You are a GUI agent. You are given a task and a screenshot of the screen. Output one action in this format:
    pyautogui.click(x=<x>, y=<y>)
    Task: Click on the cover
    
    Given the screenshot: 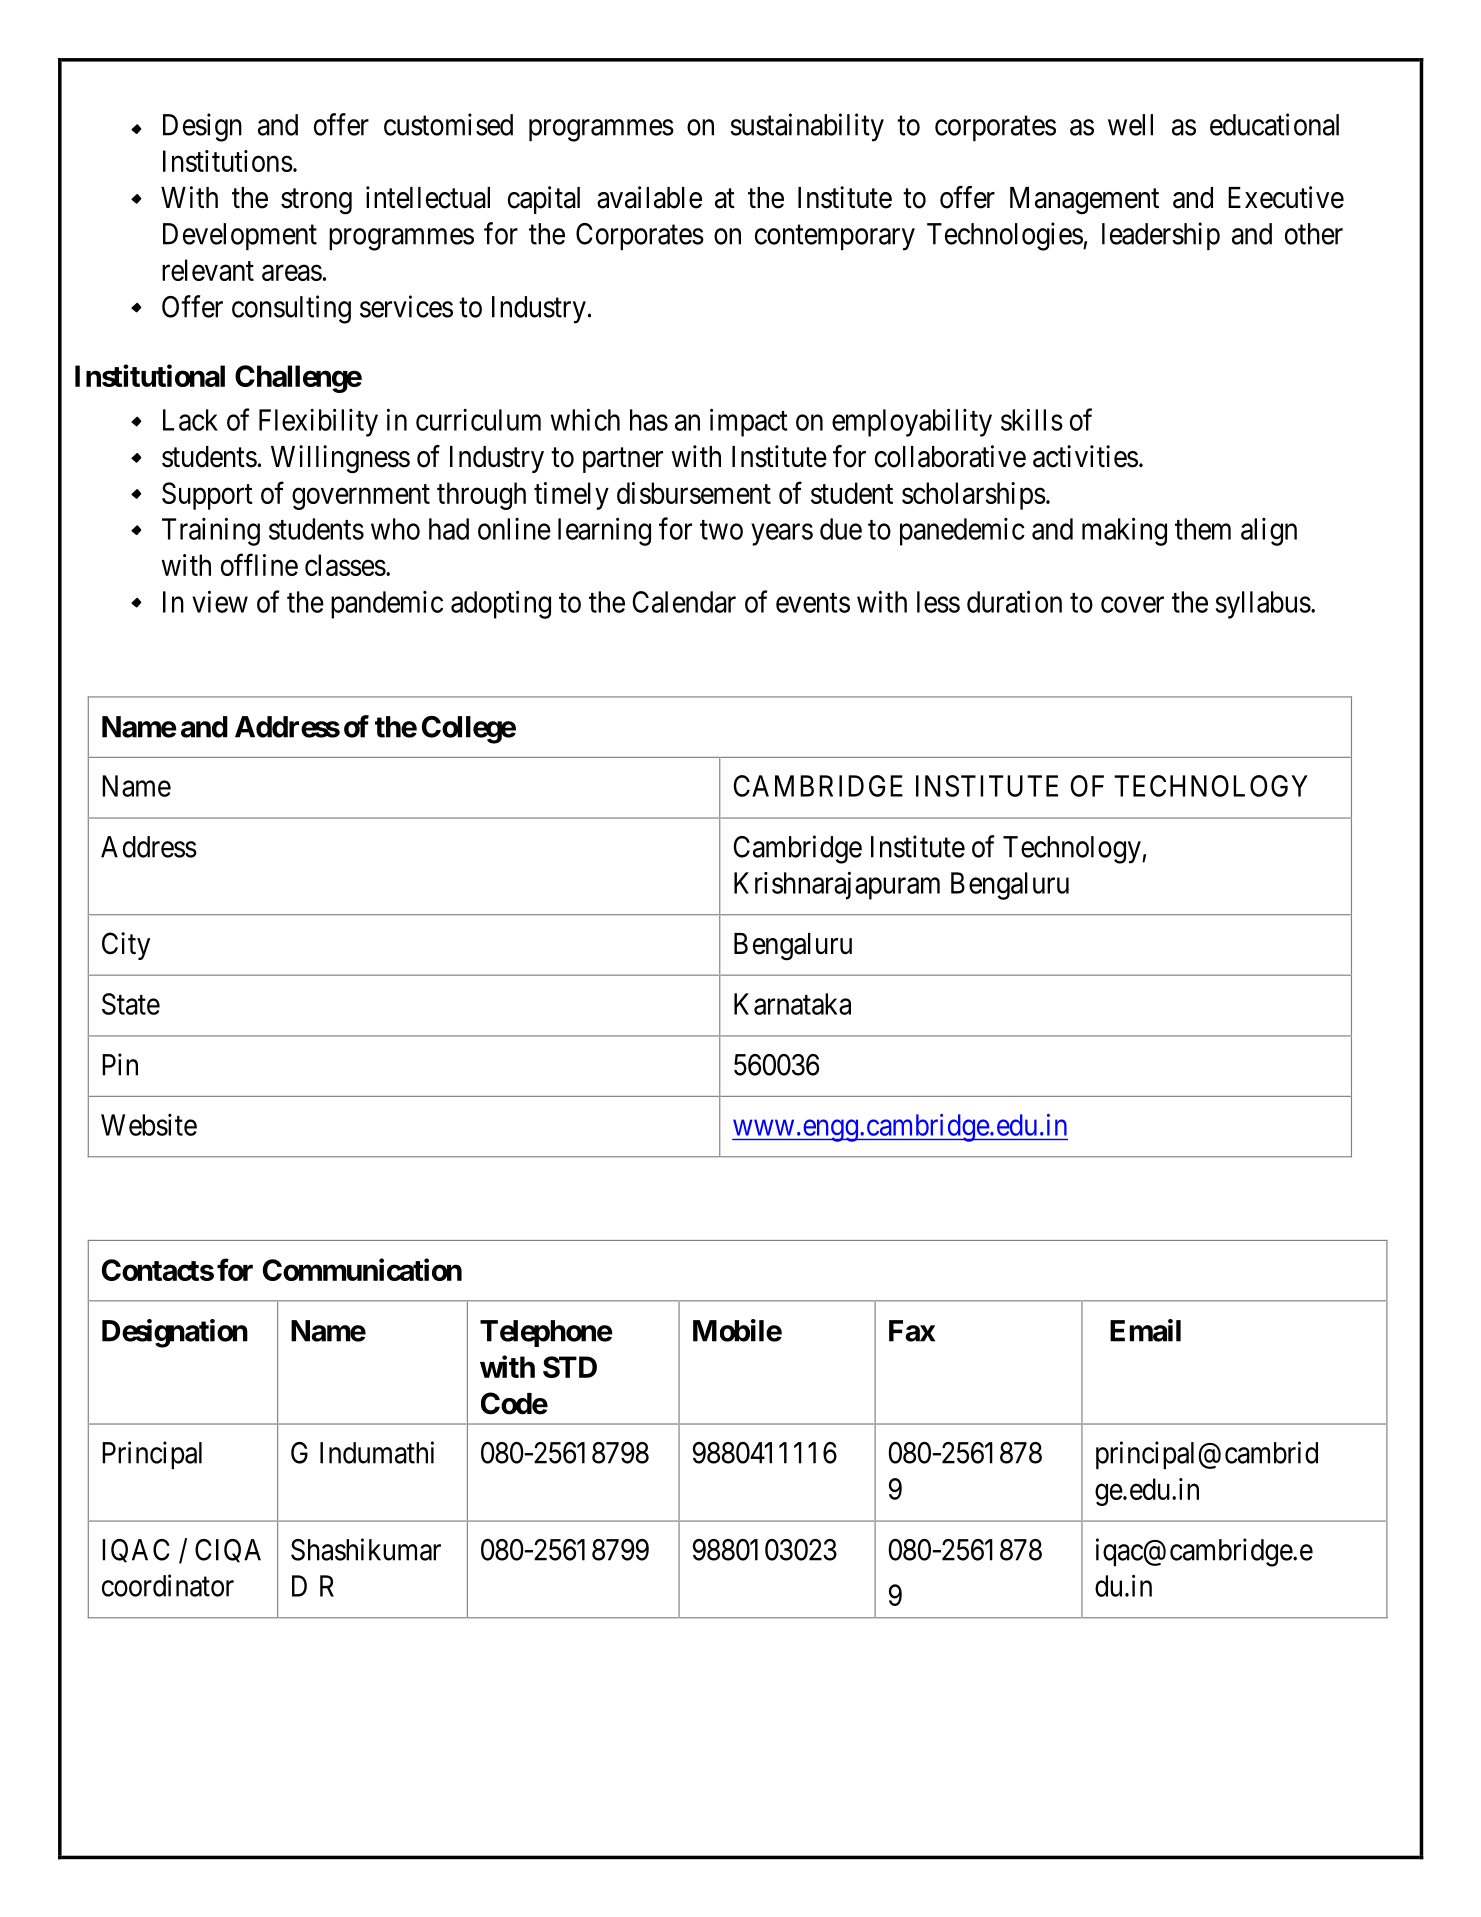 What is the action you would take?
    pyautogui.click(x=1132, y=605)
